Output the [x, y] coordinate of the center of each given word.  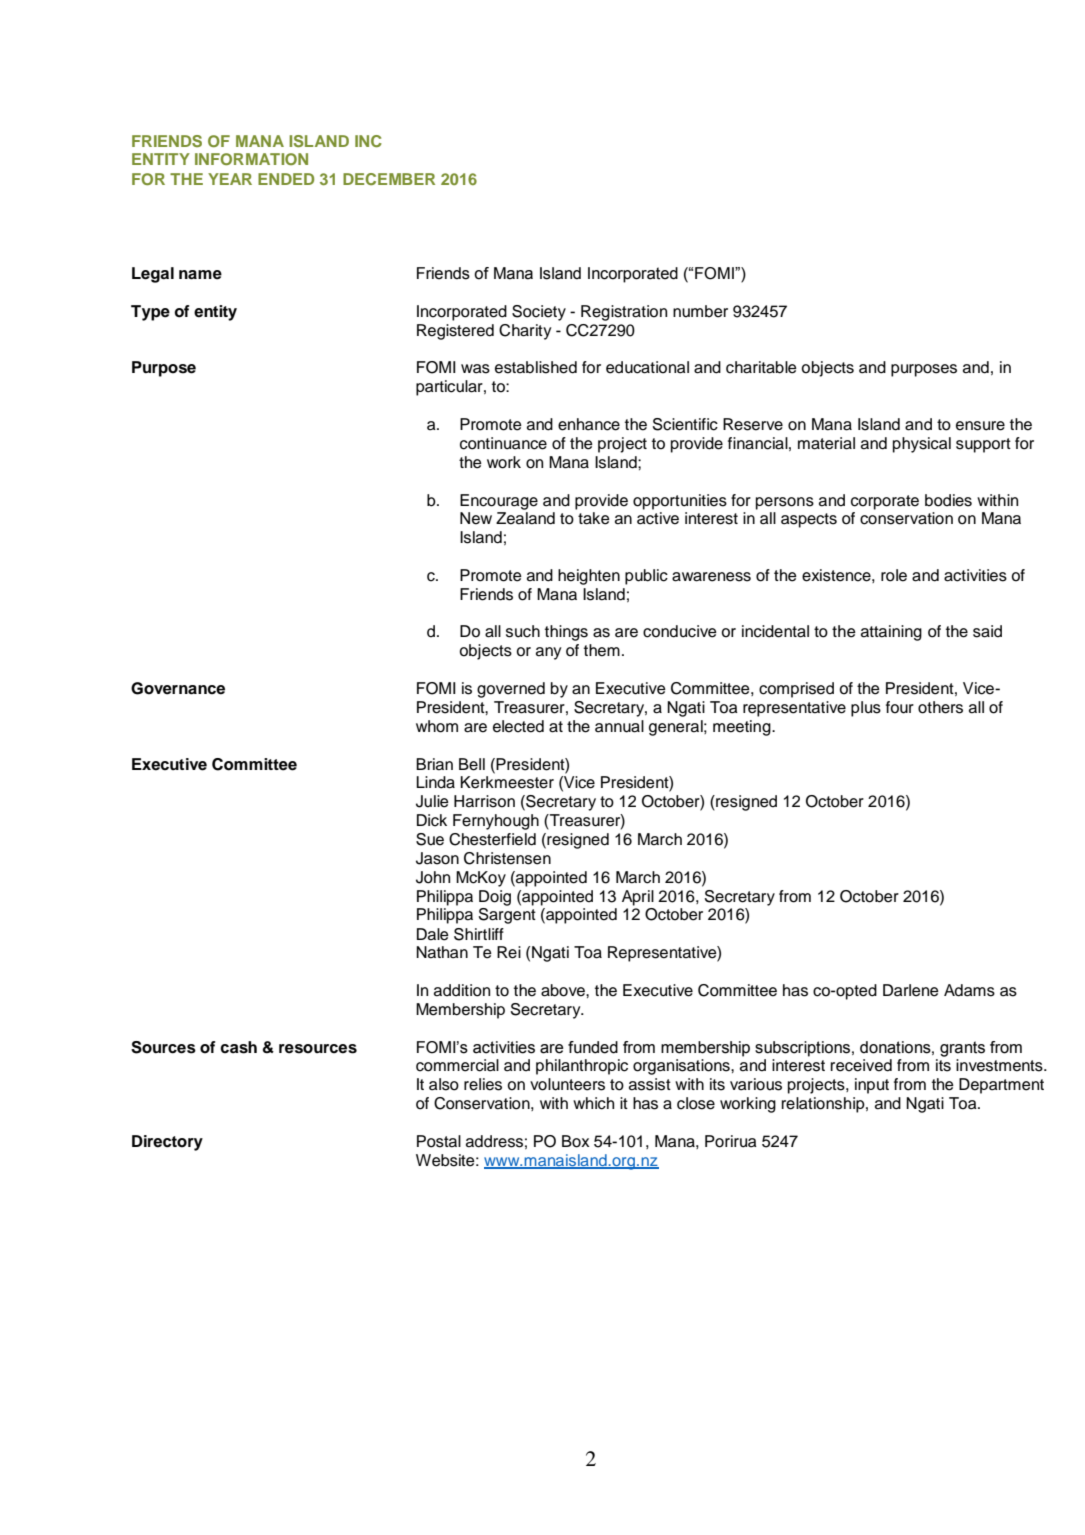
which [593, 1103]
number [700, 311]
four [900, 707]
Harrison [484, 801]
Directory [167, 1143]
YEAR [230, 179]
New [476, 518]
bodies [948, 500]
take [594, 518]
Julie [432, 801]
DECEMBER [389, 179]
